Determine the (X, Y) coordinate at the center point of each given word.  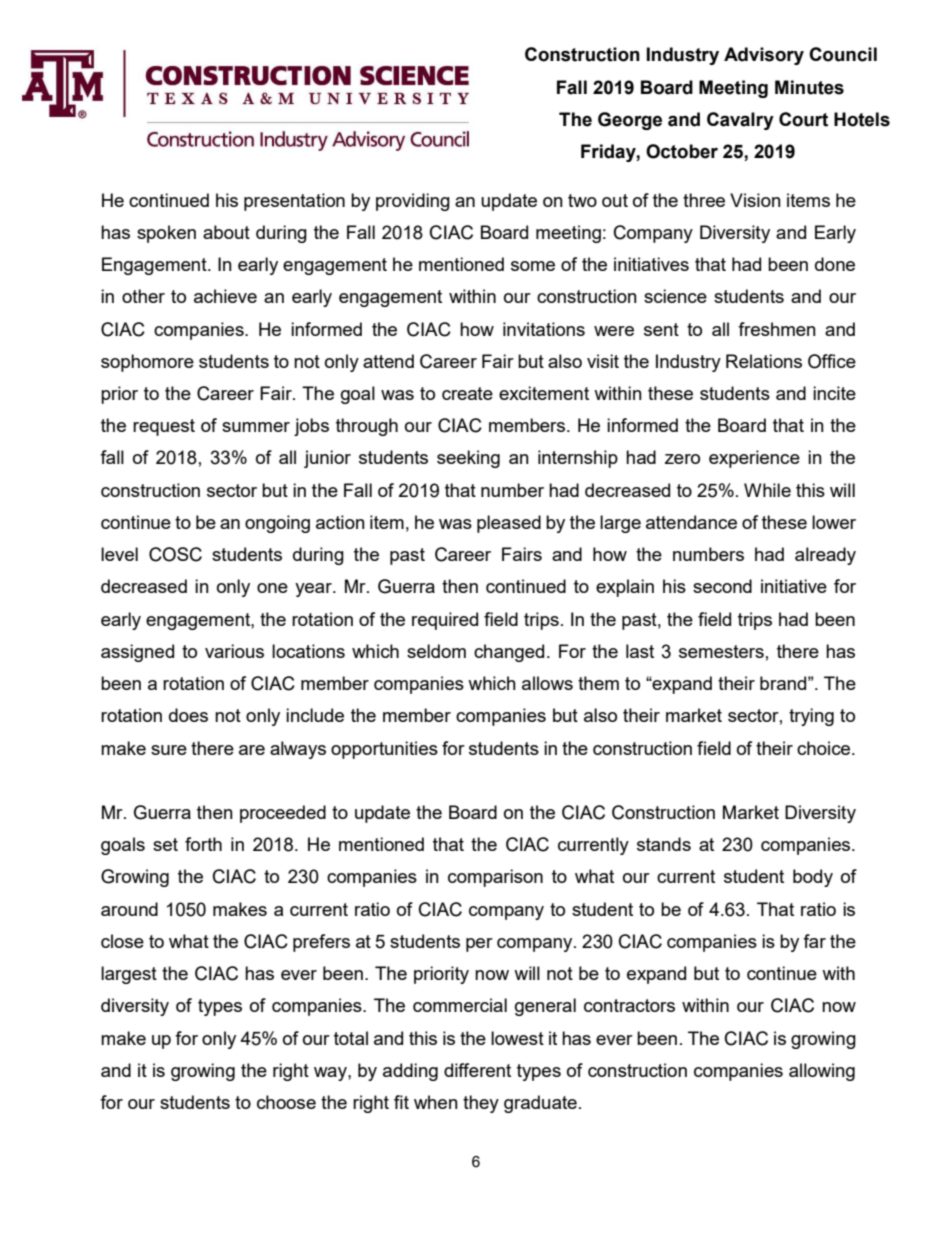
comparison (495, 878)
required (445, 621)
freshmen (777, 329)
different (477, 1070)
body (813, 878)
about (226, 232)
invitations (544, 329)
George (630, 121)
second (722, 586)
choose (286, 1102)
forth (203, 844)
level (119, 554)
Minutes (809, 87)
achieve (225, 296)
